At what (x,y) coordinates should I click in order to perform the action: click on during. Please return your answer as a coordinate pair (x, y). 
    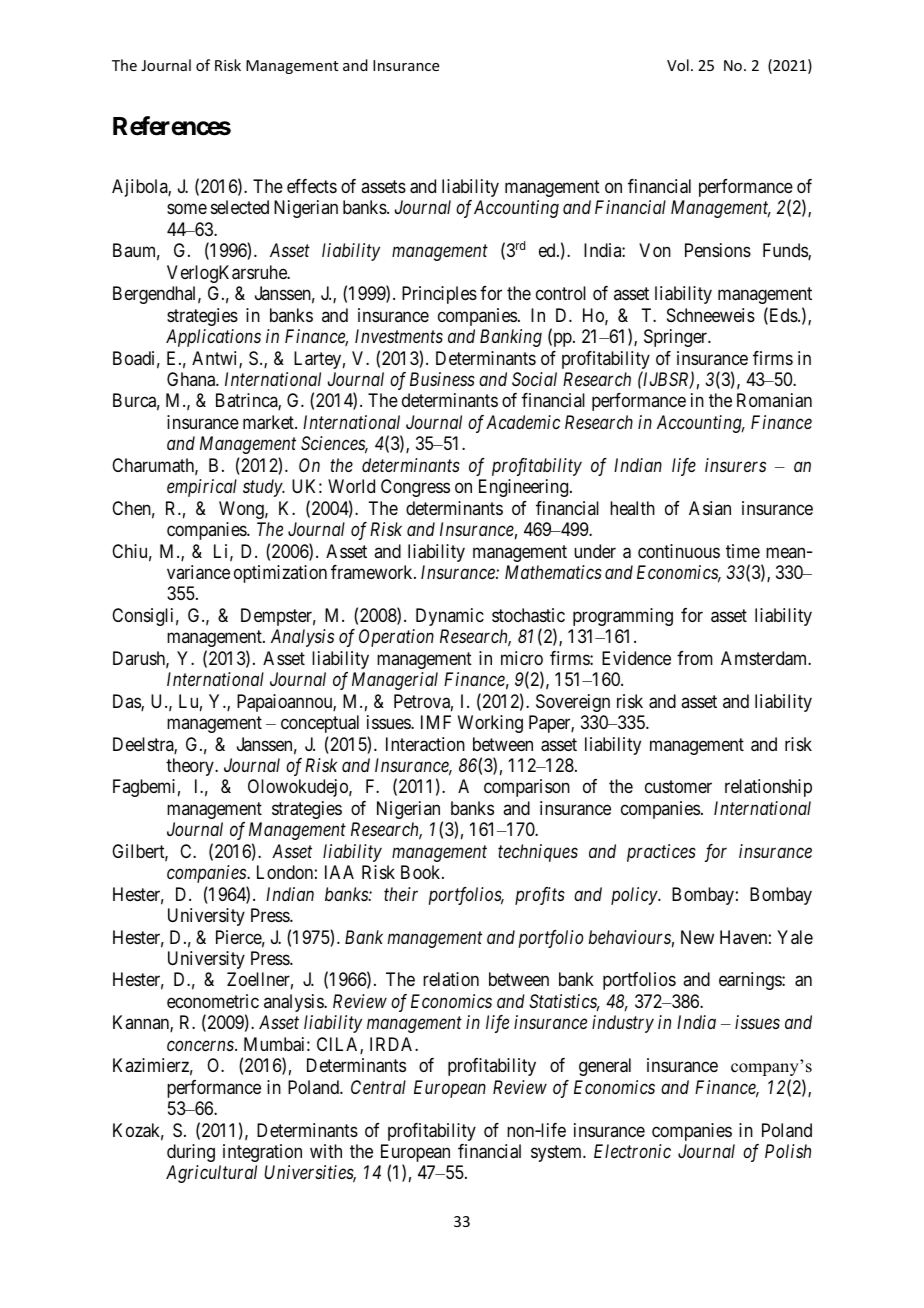
    Looking at the image, I should click on (191, 1153).
